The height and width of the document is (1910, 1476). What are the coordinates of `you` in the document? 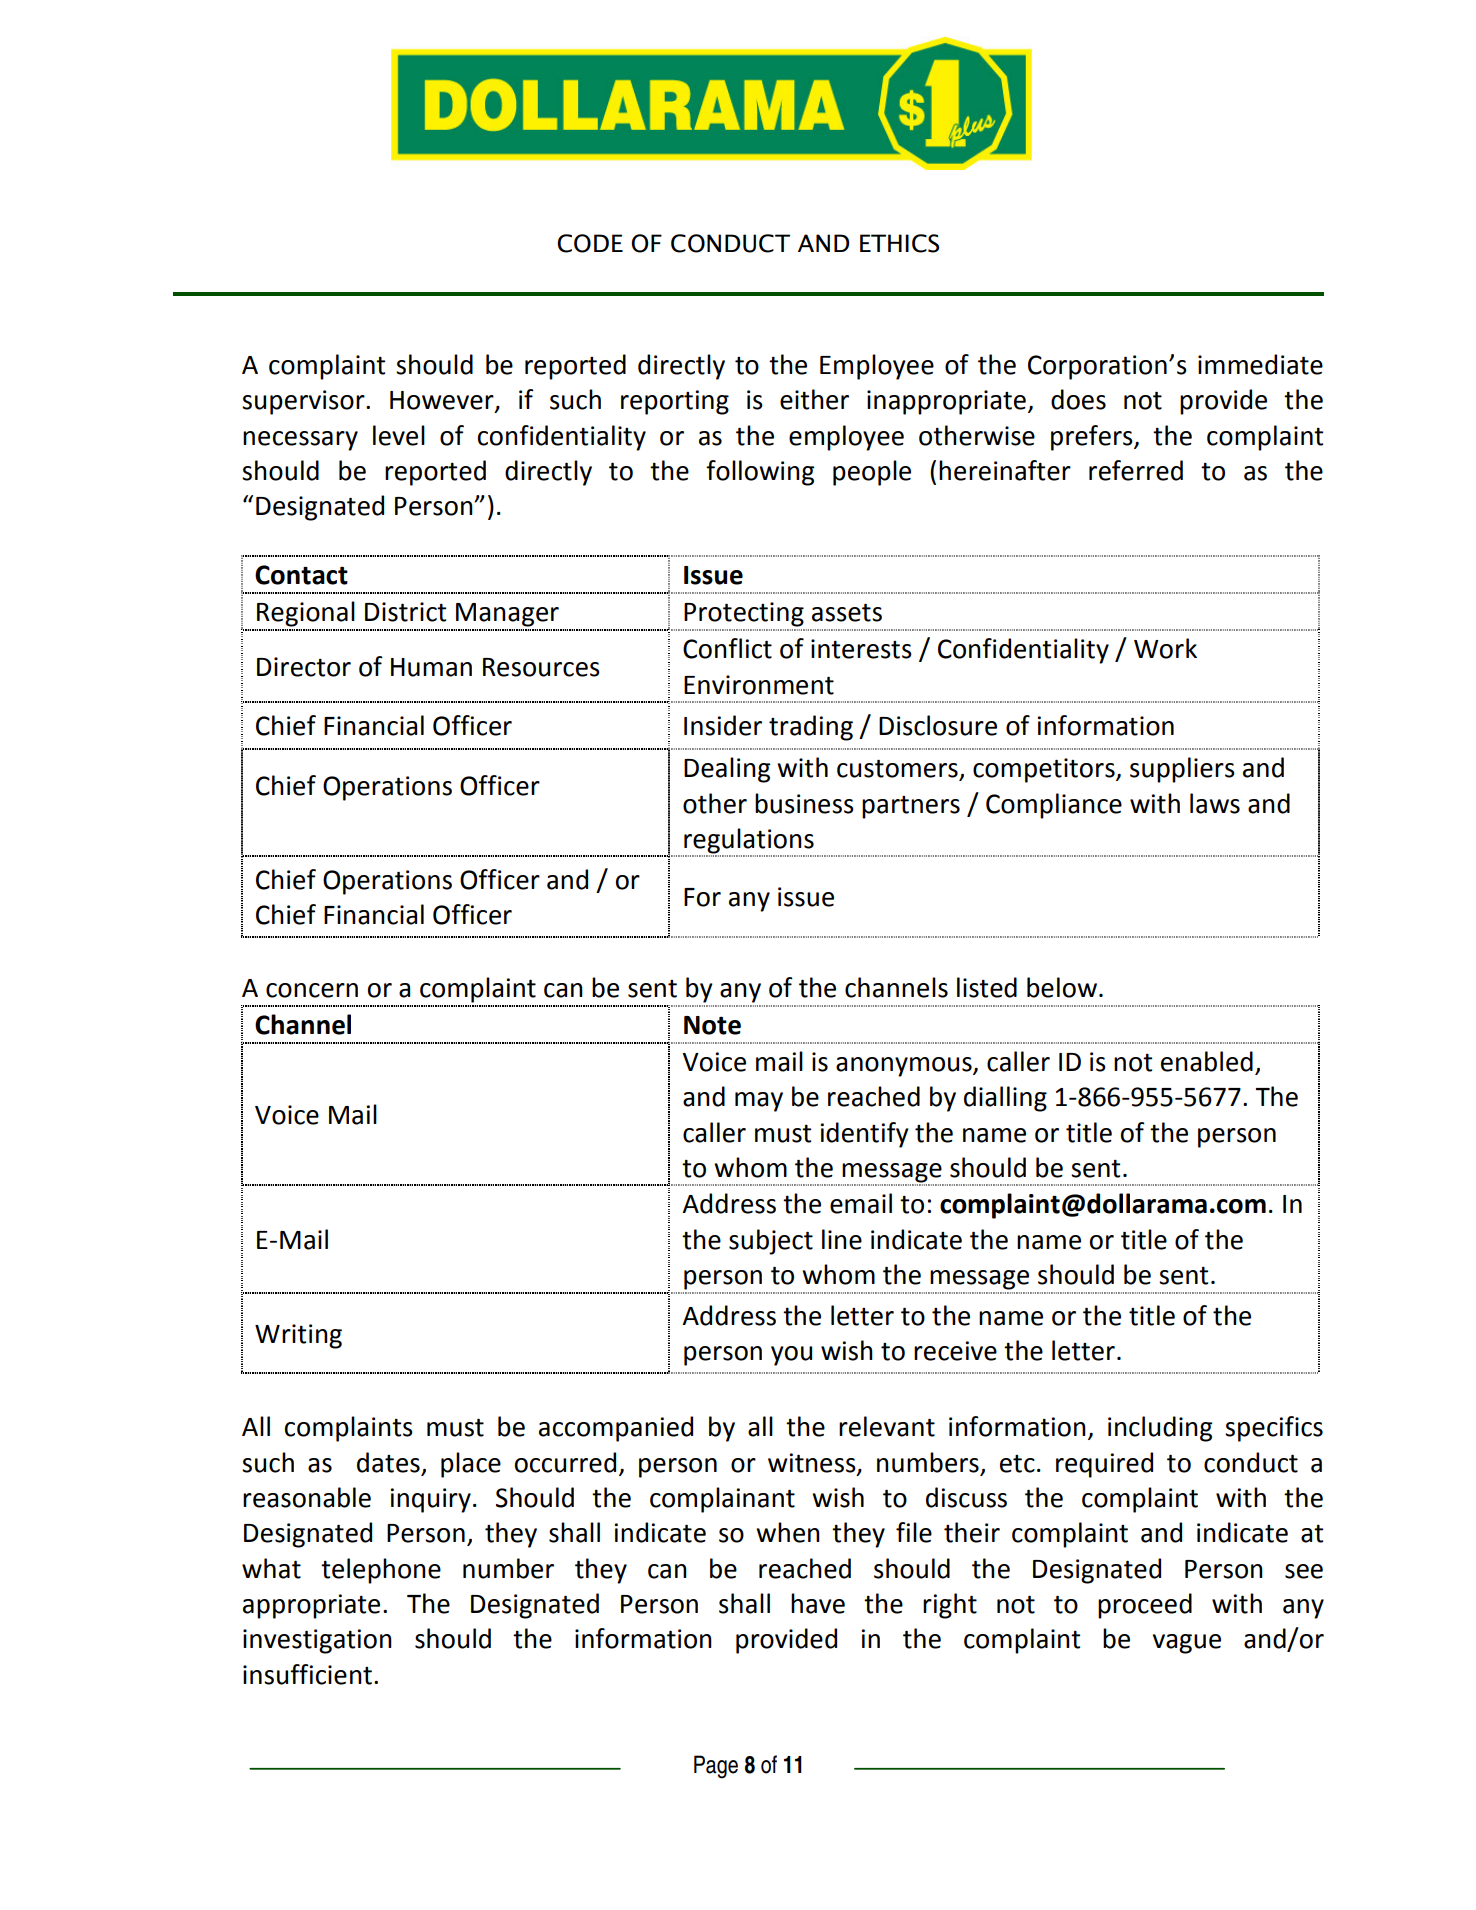 It's located at (791, 1356).
